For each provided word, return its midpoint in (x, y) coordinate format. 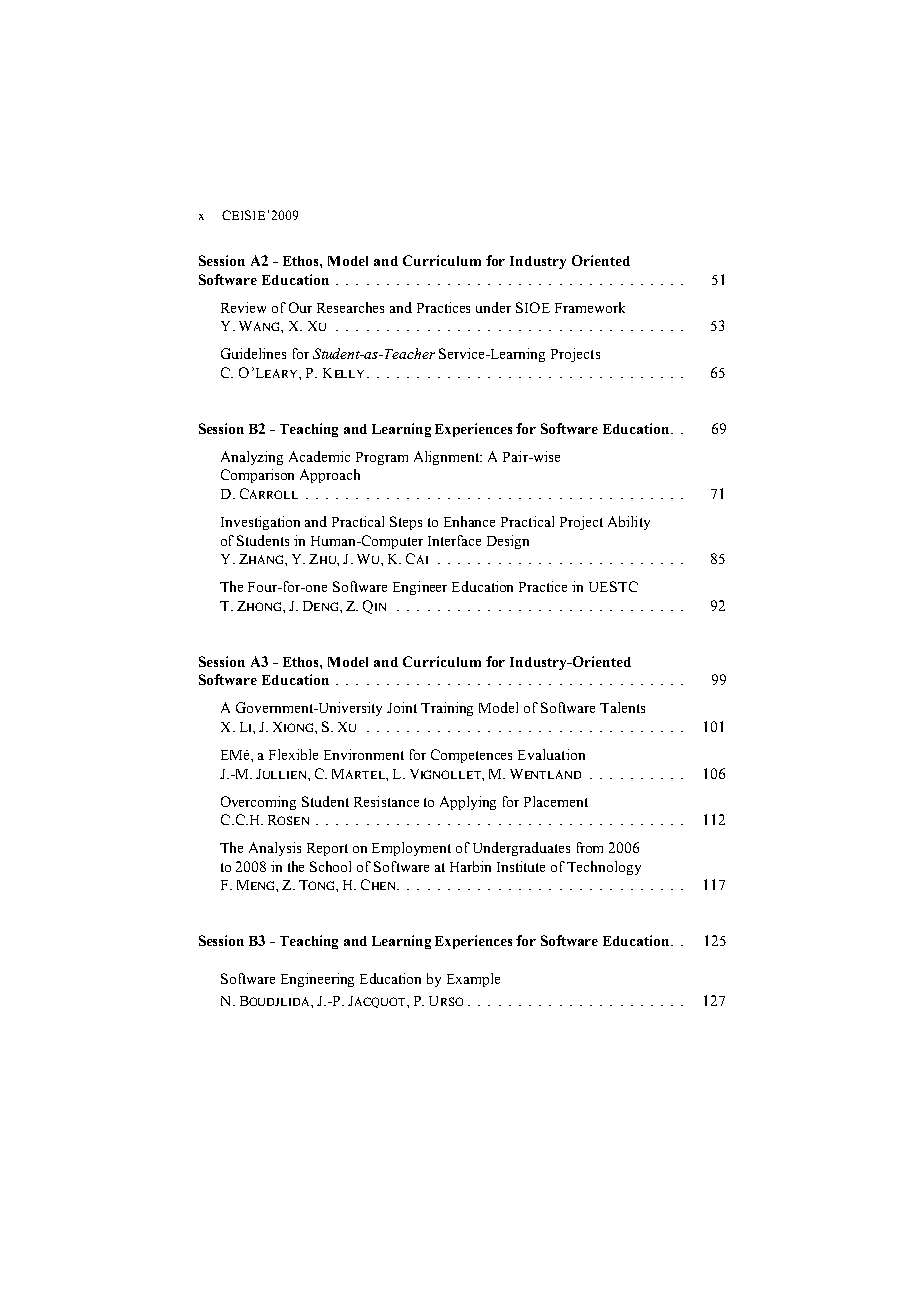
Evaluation (551, 754)
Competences (471, 756)
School (330, 866)
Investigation (260, 523)
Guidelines (253, 353)
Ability (629, 523)
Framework (590, 307)
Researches (350, 307)
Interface (454, 540)
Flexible (293, 754)
